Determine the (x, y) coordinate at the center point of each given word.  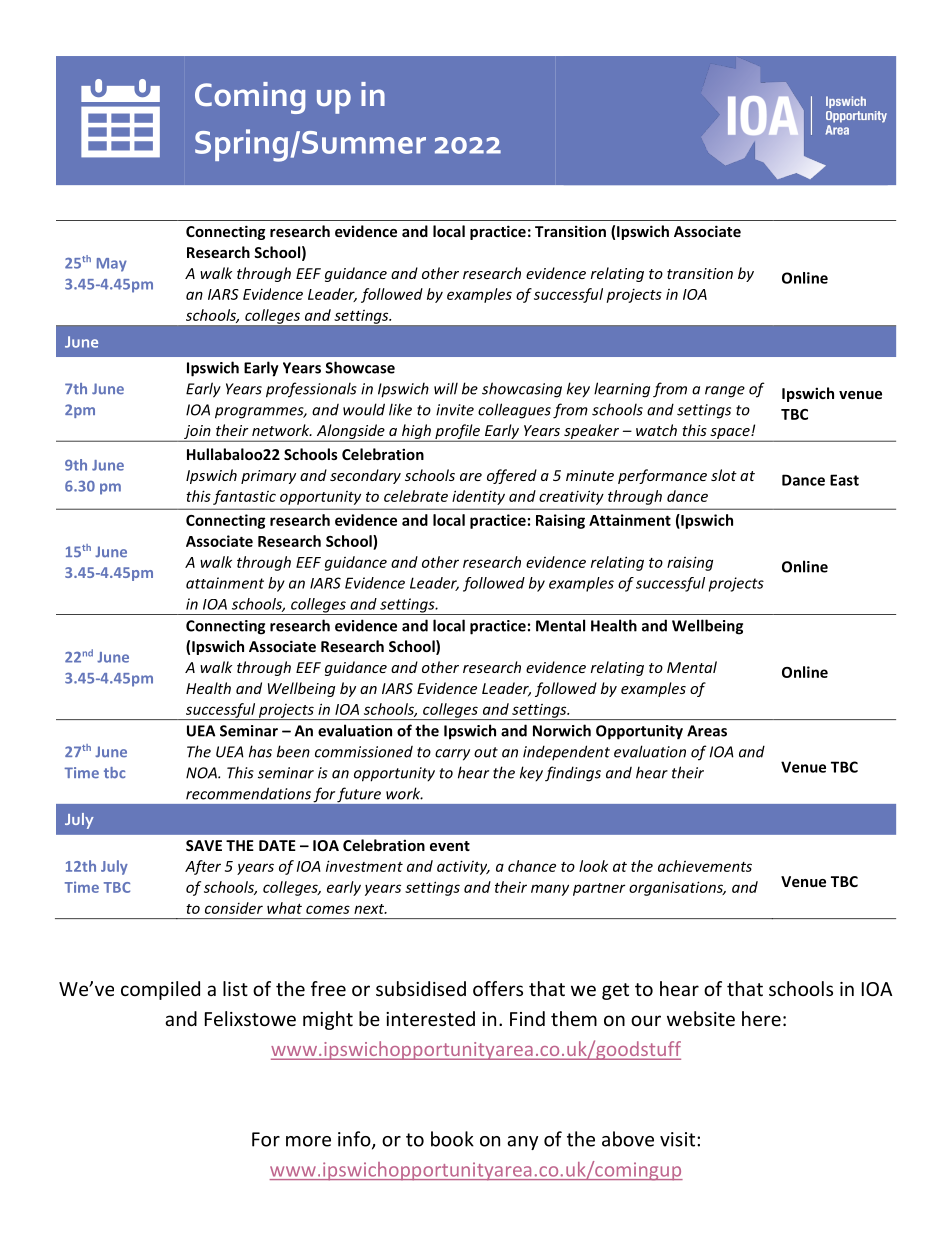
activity (463, 867)
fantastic (244, 497)
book (452, 1139)
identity (478, 497)
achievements (705, 866)
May (112, 265)
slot (724, 475)
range (725, 392)
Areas (707, 731)
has (260, 751)
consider (234, 908)
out (486, 752)
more (308, 1141)
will (446, 388)
